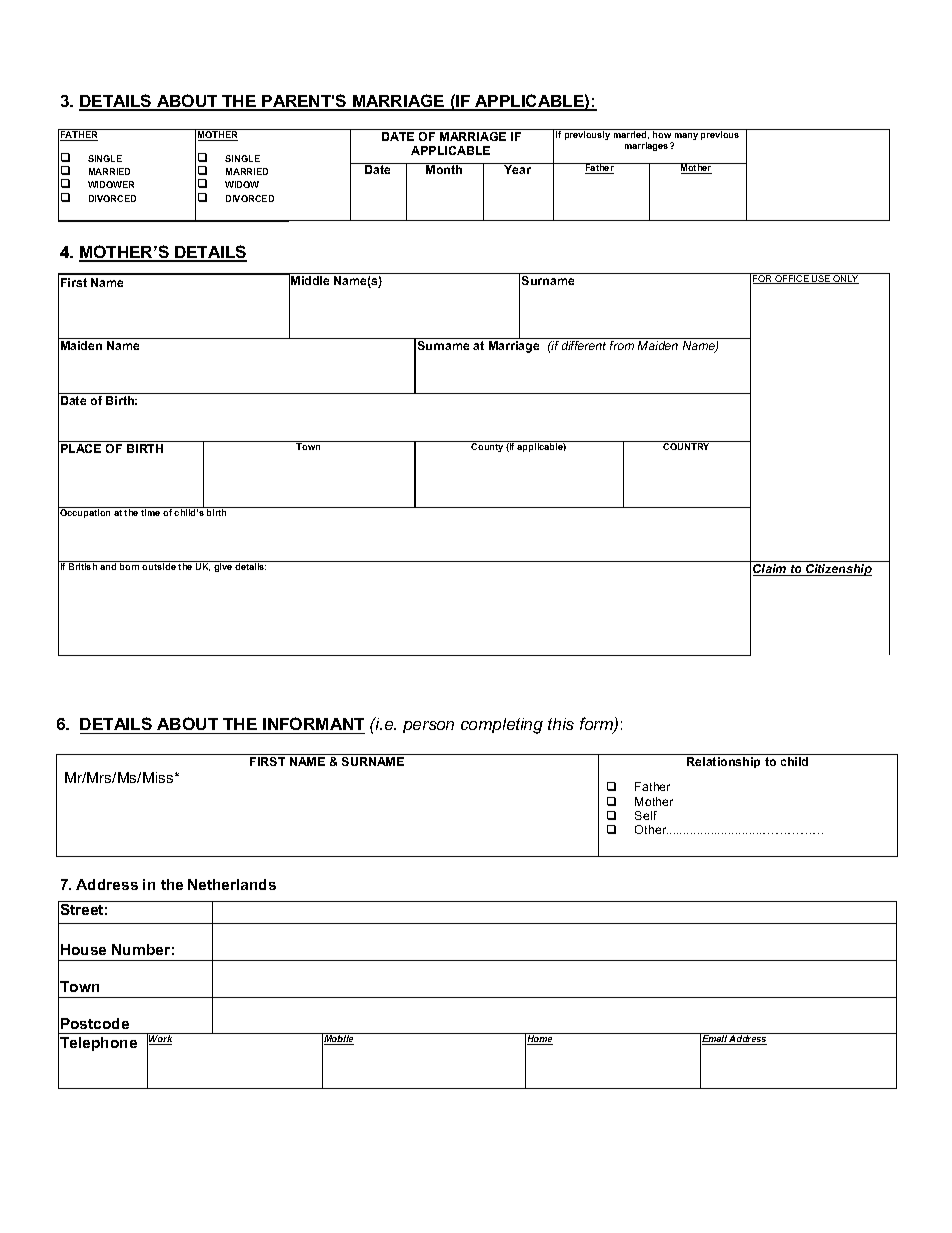  I want to click on different, so click(584, 345).
